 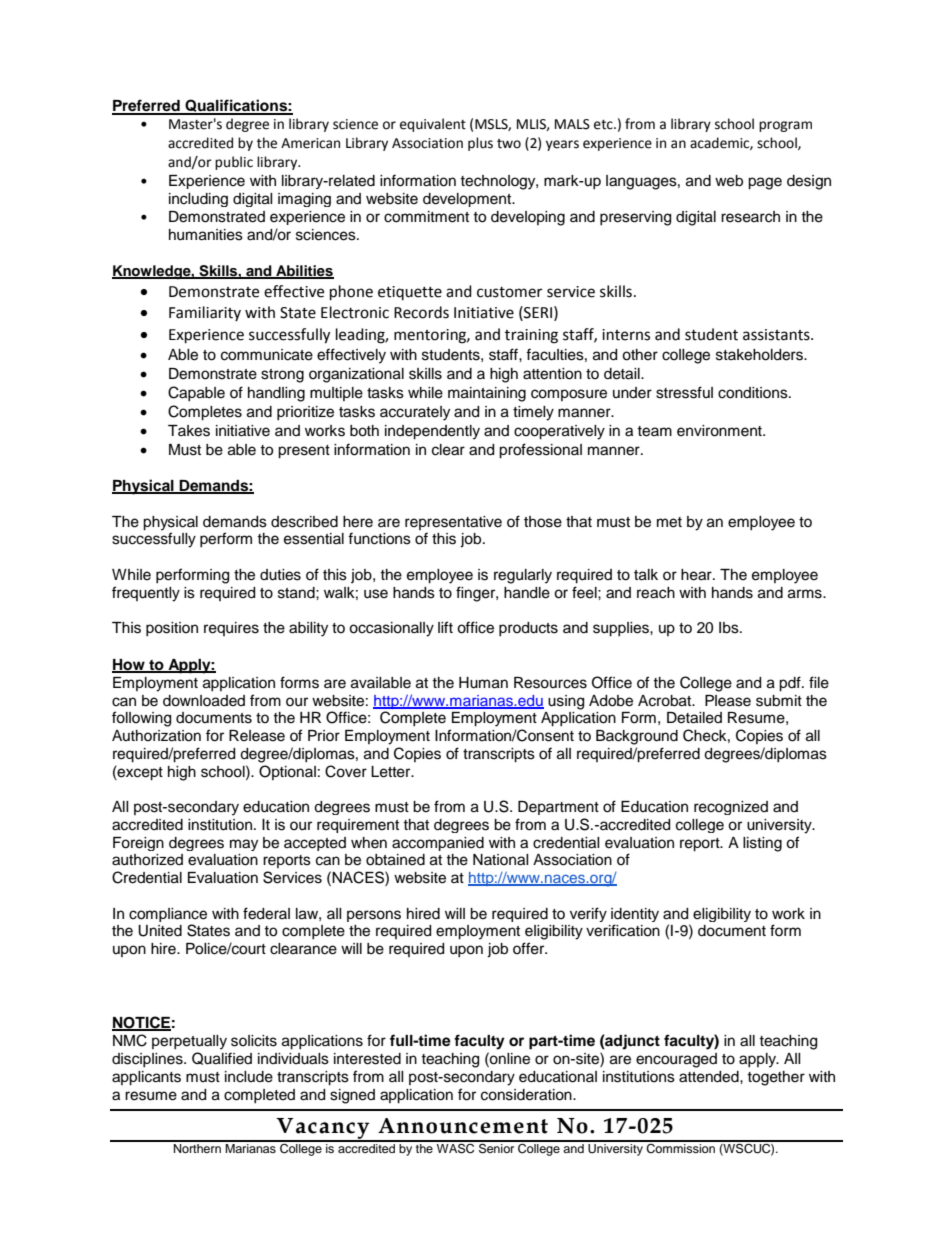 I want to click on lift, so click(x=445, y=627).
